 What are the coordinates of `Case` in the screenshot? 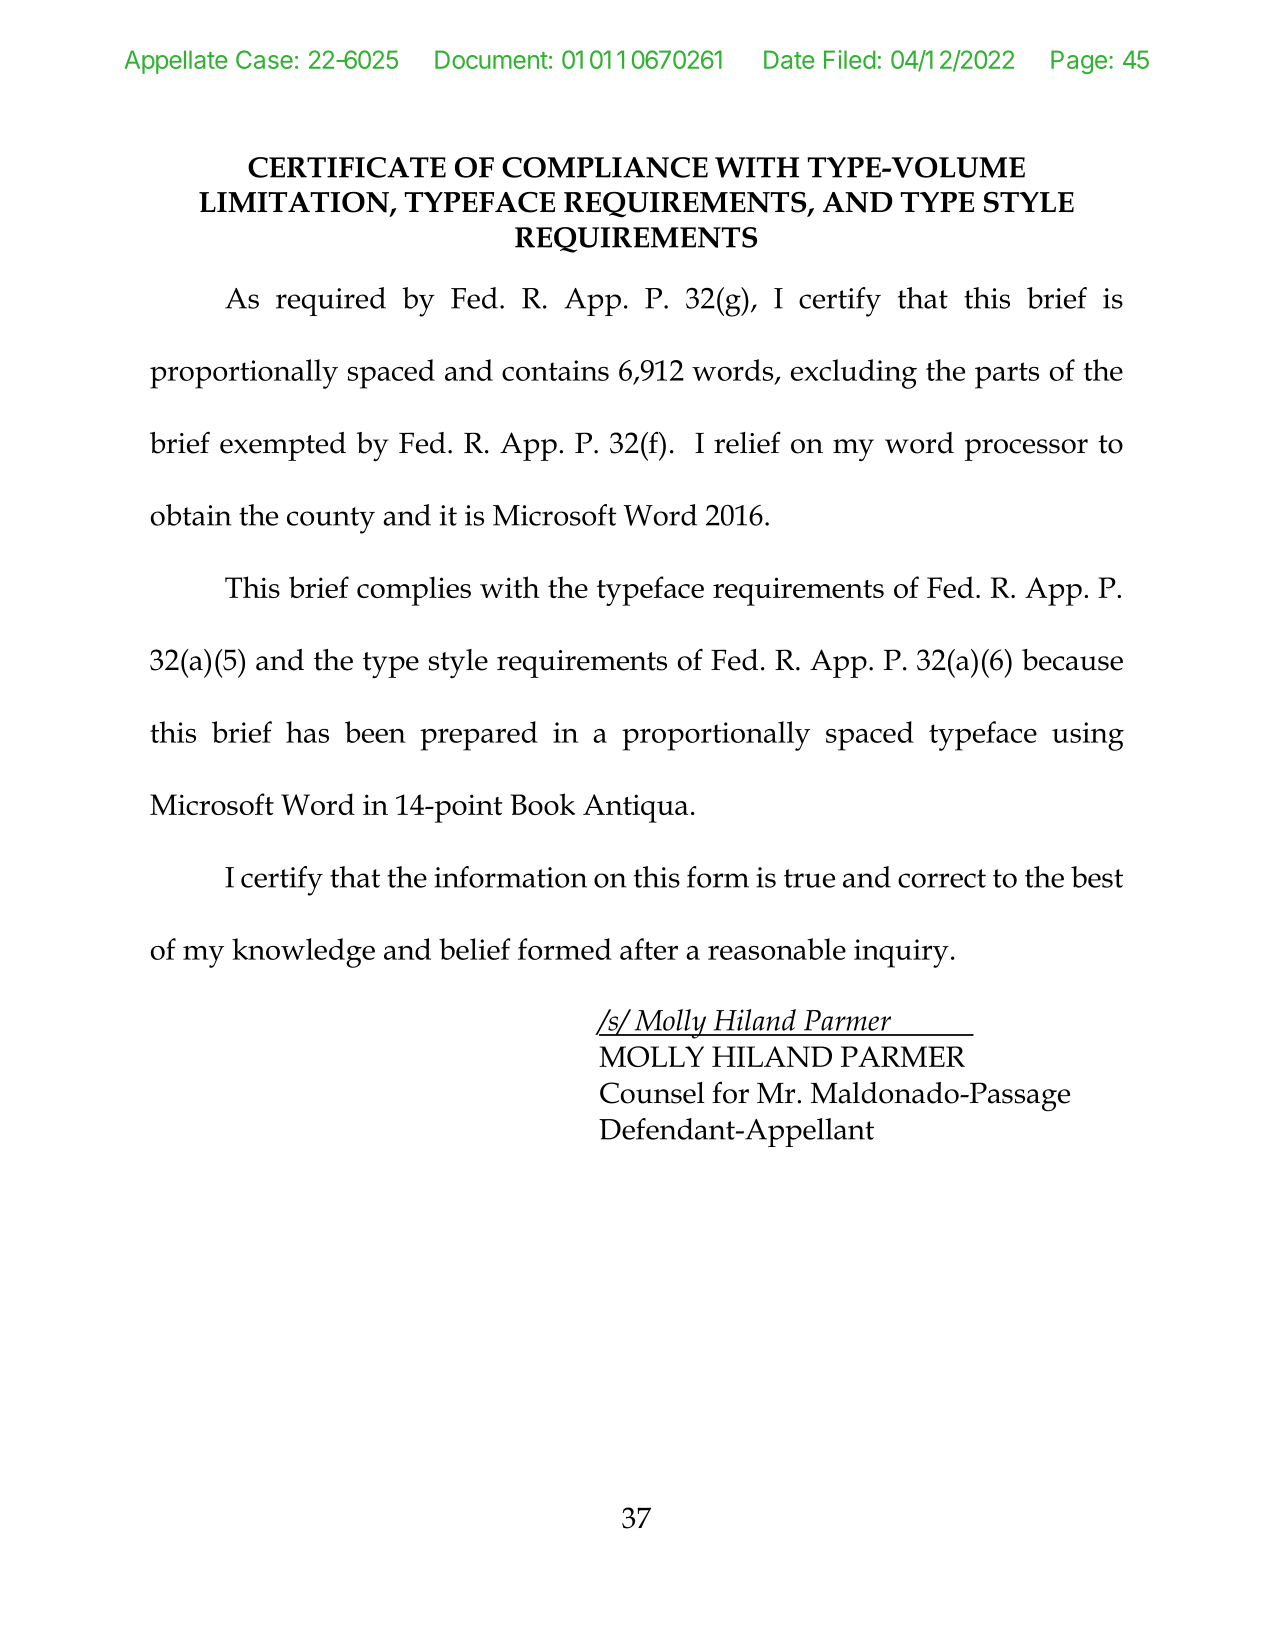 It's located at (264, 59).
